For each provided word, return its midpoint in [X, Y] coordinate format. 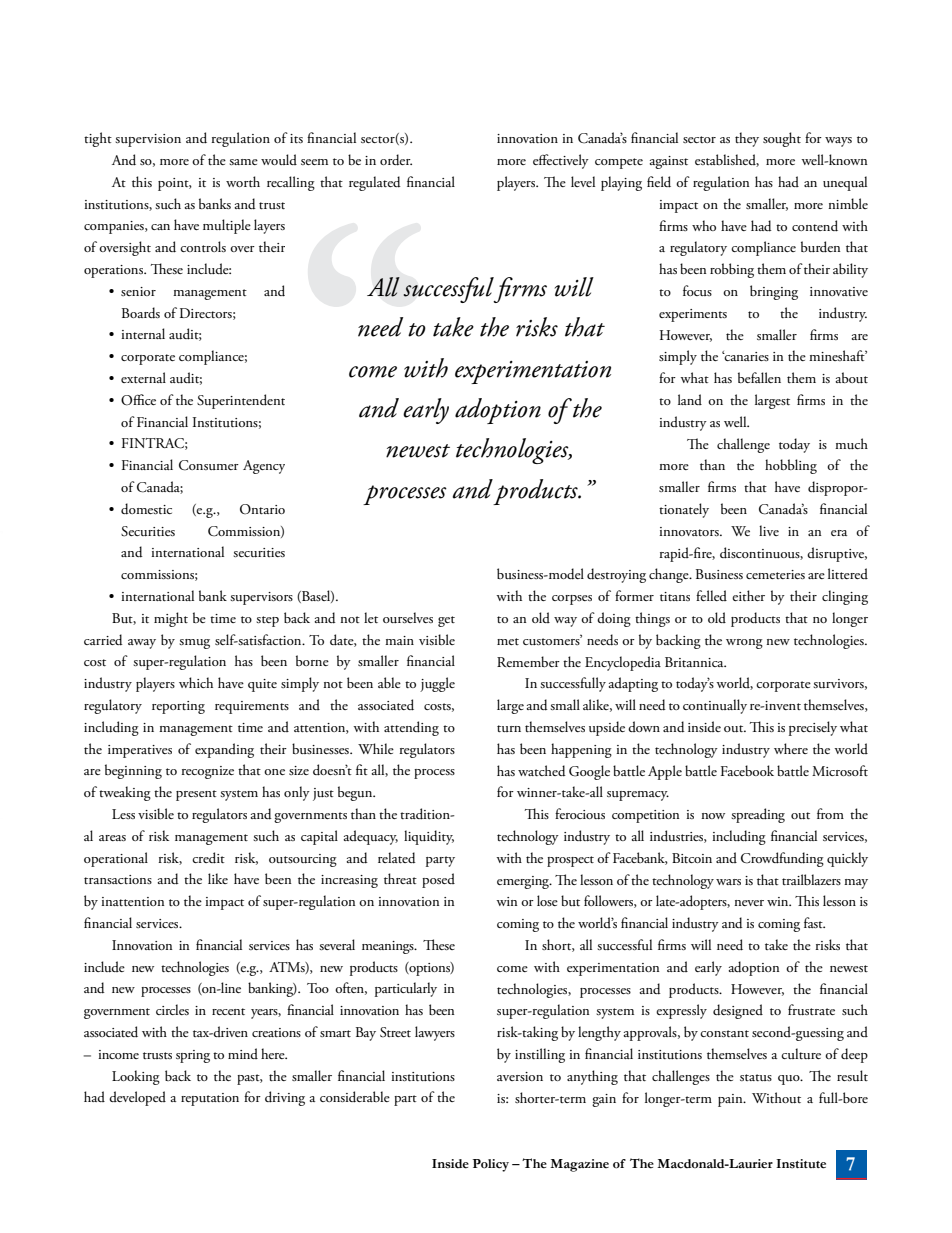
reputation [210, 1099]
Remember [528, 661]
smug [194, 644]
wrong [744, 644]
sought [782, 139]
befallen [759, 377]
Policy [491, 1165]
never [749, 903]
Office [138, 400]
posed [438, 880]
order [396, 160]
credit [208, 858]
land [690, 399]
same [243, 162]
